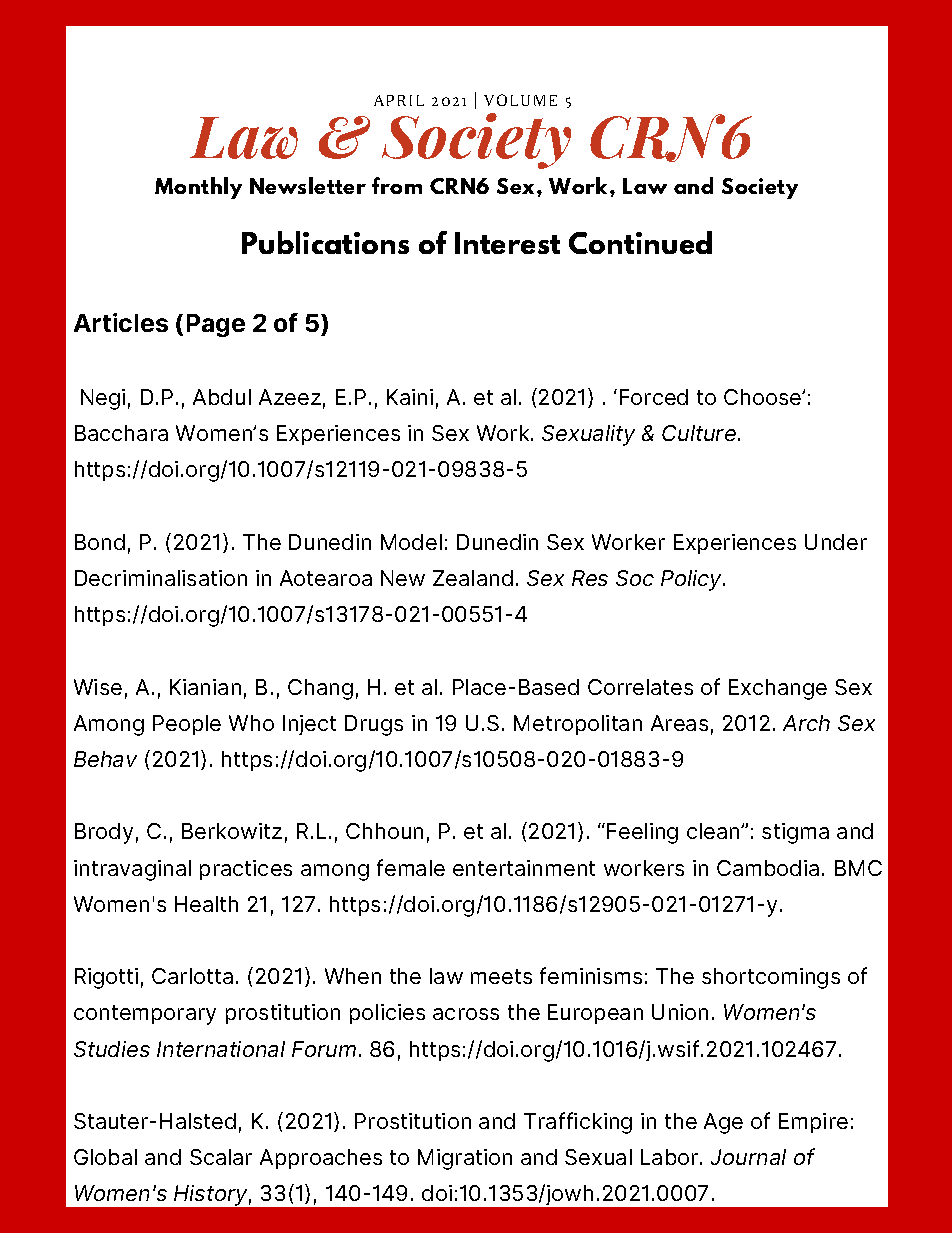 The height and width of the screenshot is (1233, 952). I want to click on Continued, so click(640, 242).
